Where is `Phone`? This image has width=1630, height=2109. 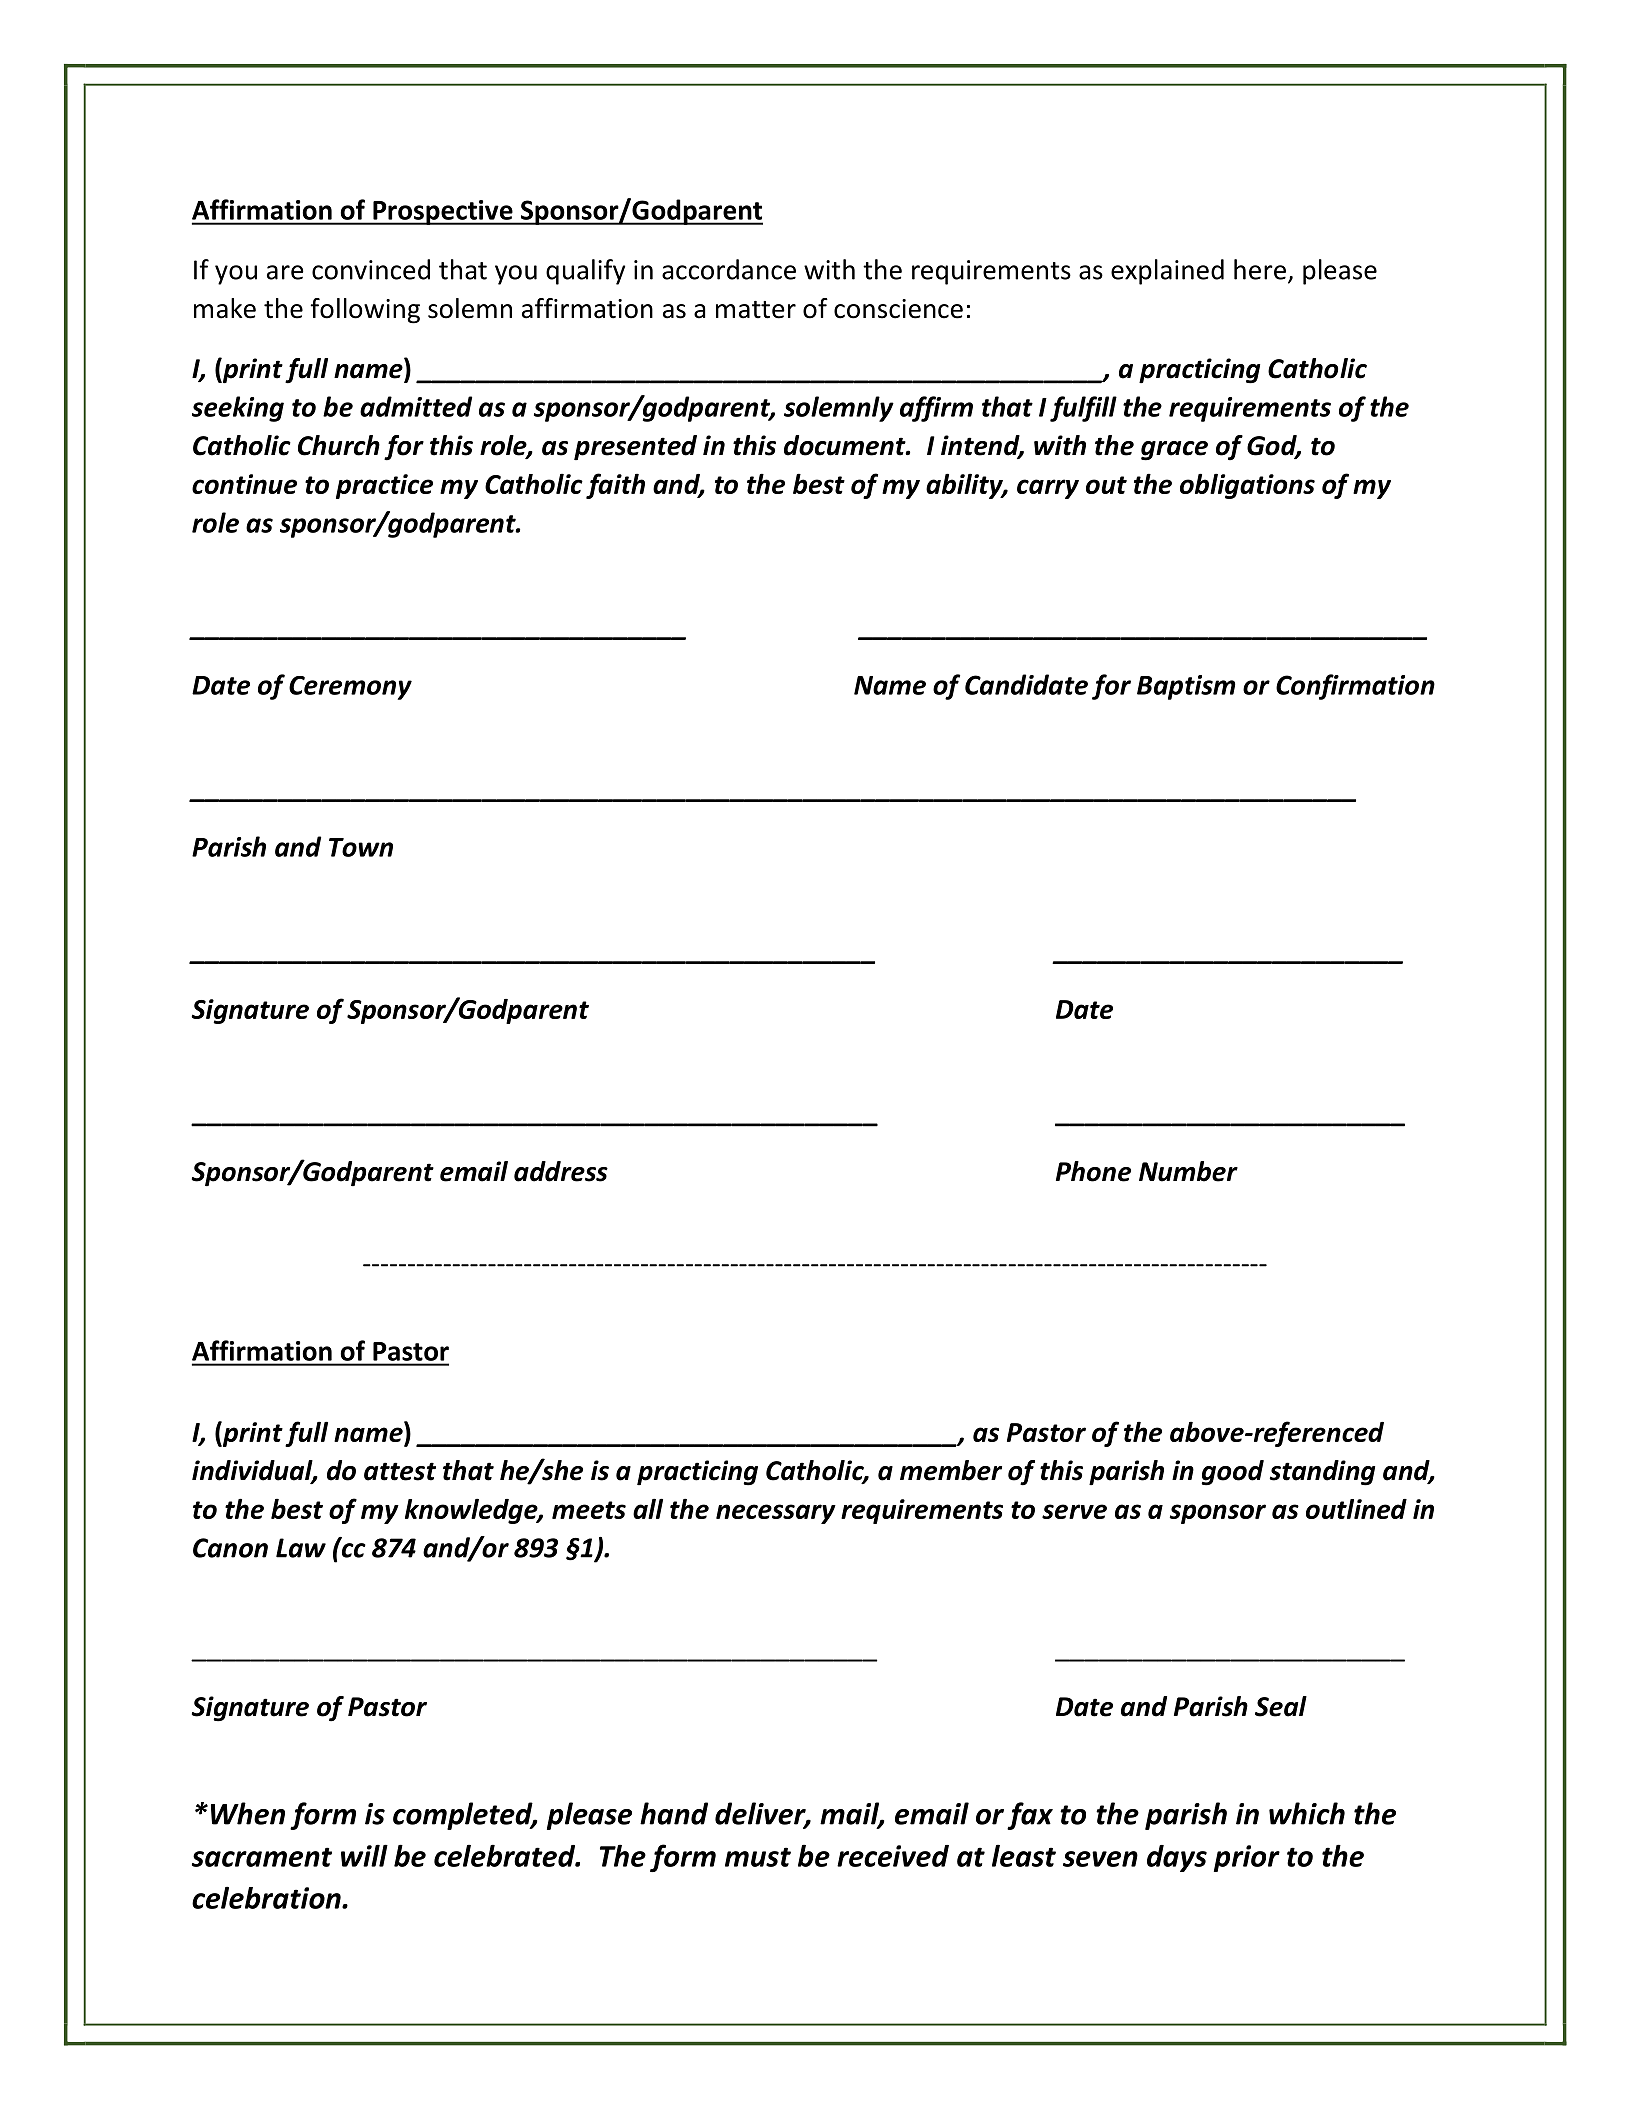 Phone is located at coordinates (1093, 1171).
